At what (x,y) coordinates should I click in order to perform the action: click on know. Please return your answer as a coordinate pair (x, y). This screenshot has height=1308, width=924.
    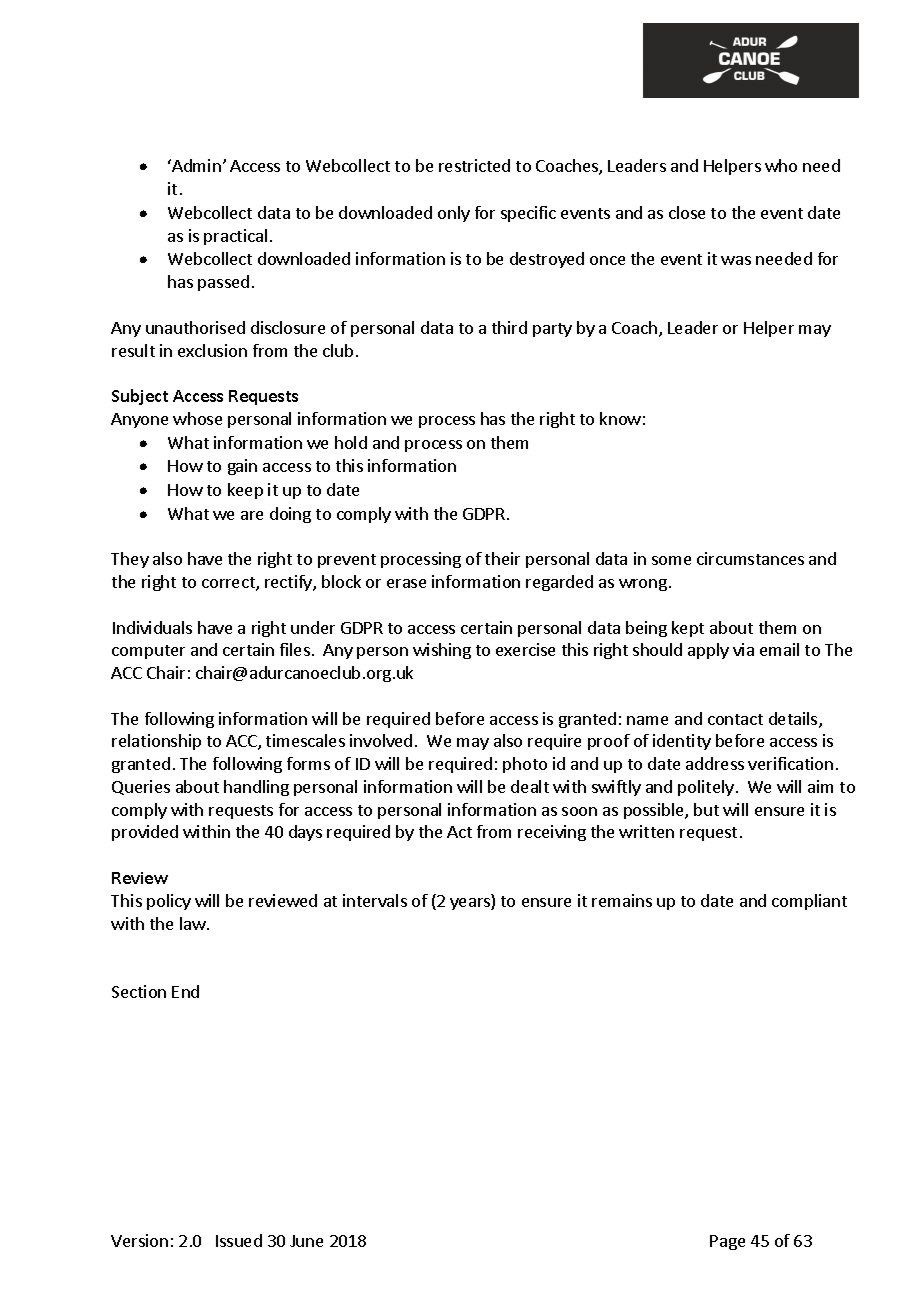
    Looking at the image, I should click on (620, 418).
